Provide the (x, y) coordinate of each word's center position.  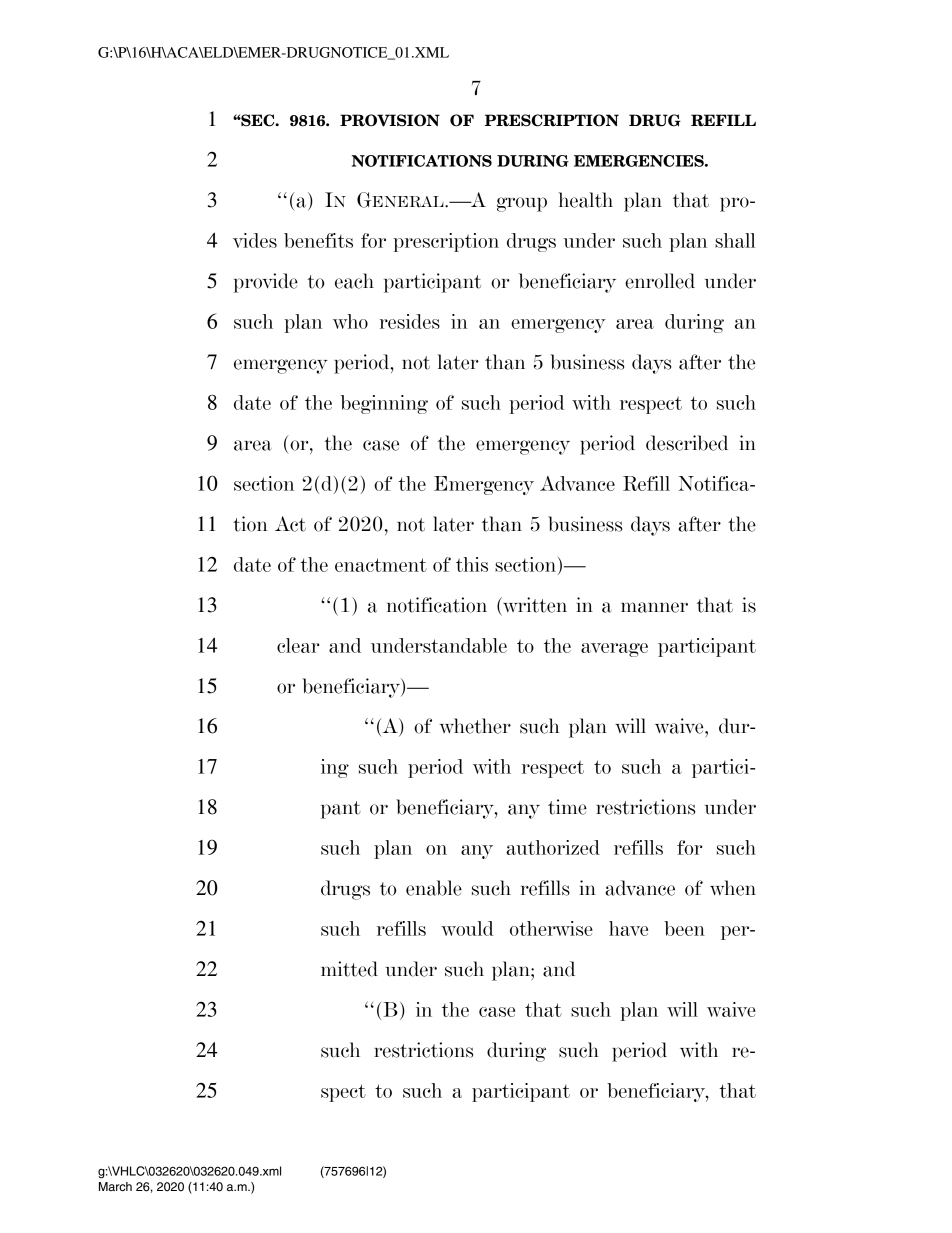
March (115, 1186)
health (586, 200)
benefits (318, 240)
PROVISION (390, 120)
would (467, 928)
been (684, 928)
